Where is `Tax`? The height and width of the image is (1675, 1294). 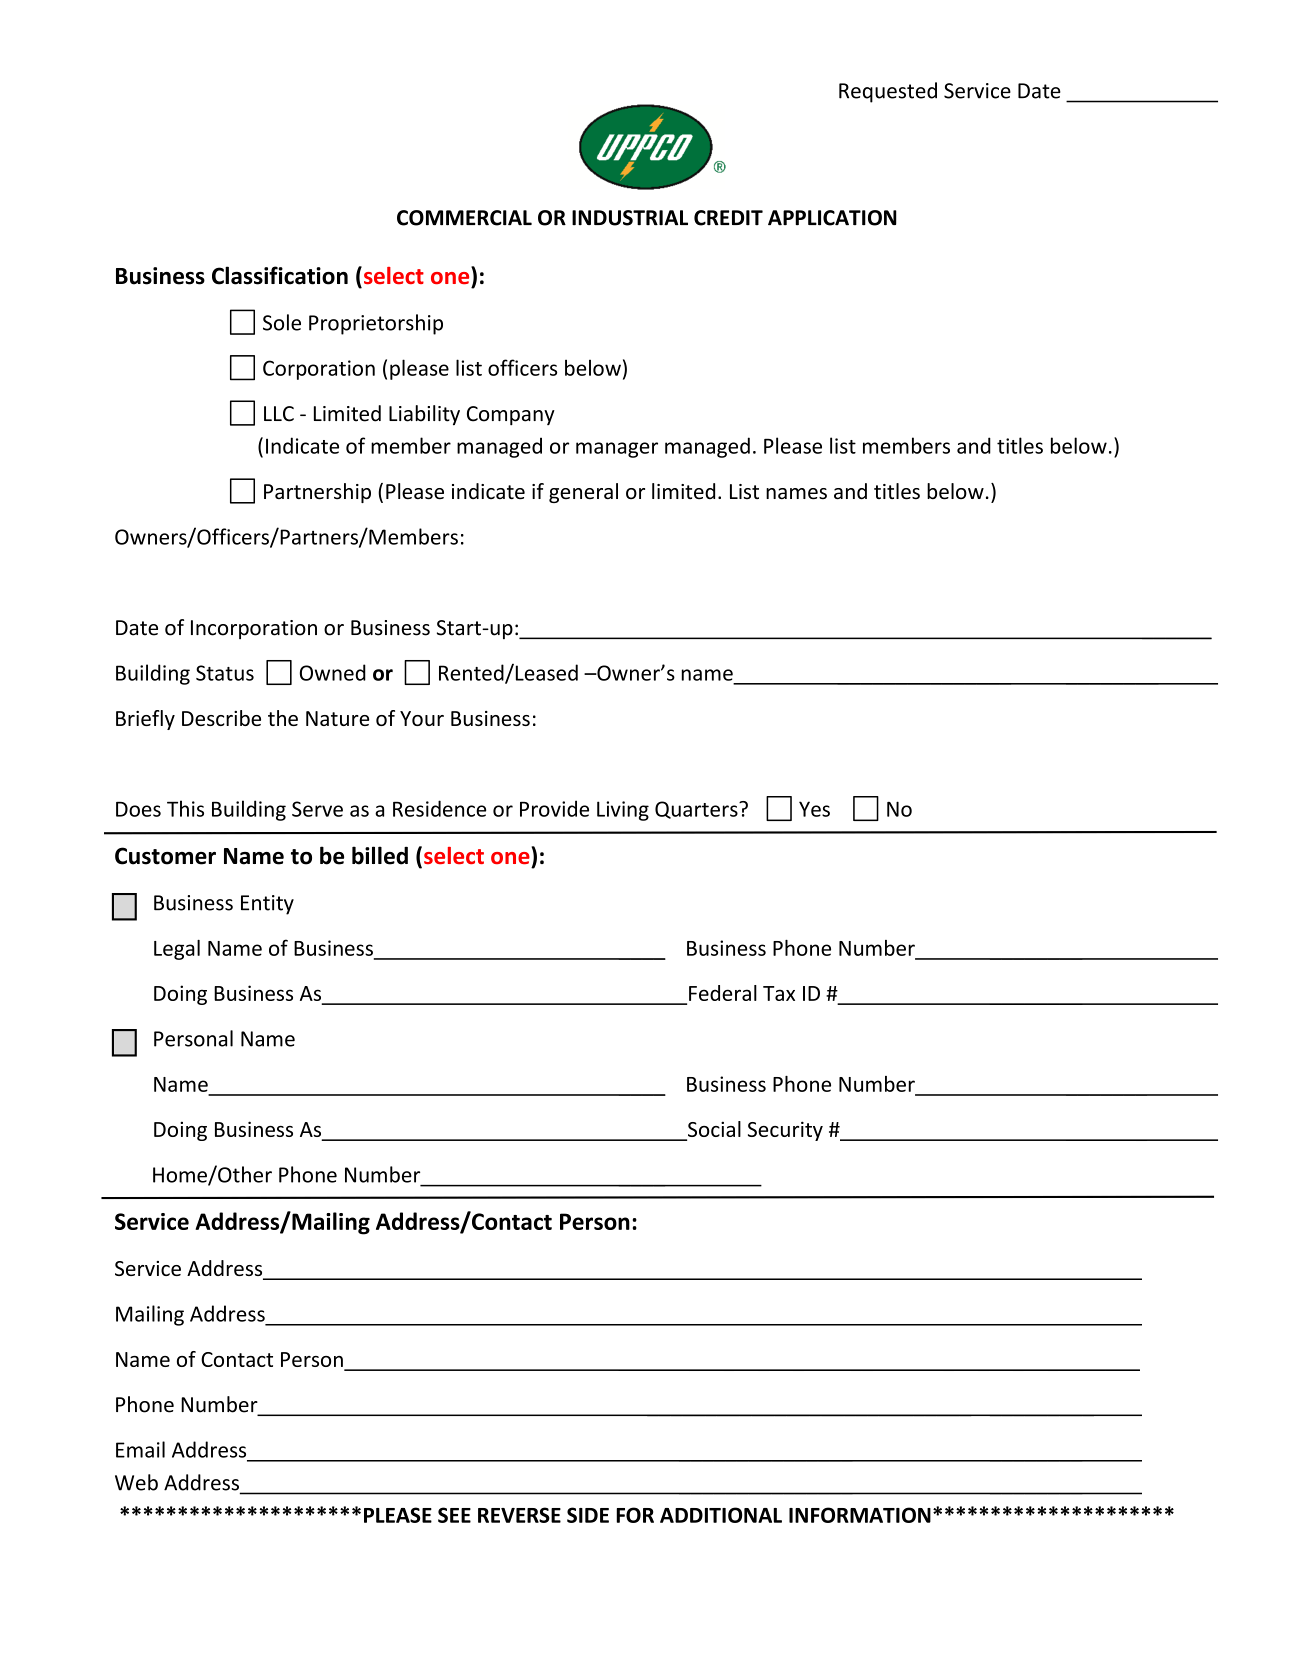 Tax is located at coordinates (779, 993).
